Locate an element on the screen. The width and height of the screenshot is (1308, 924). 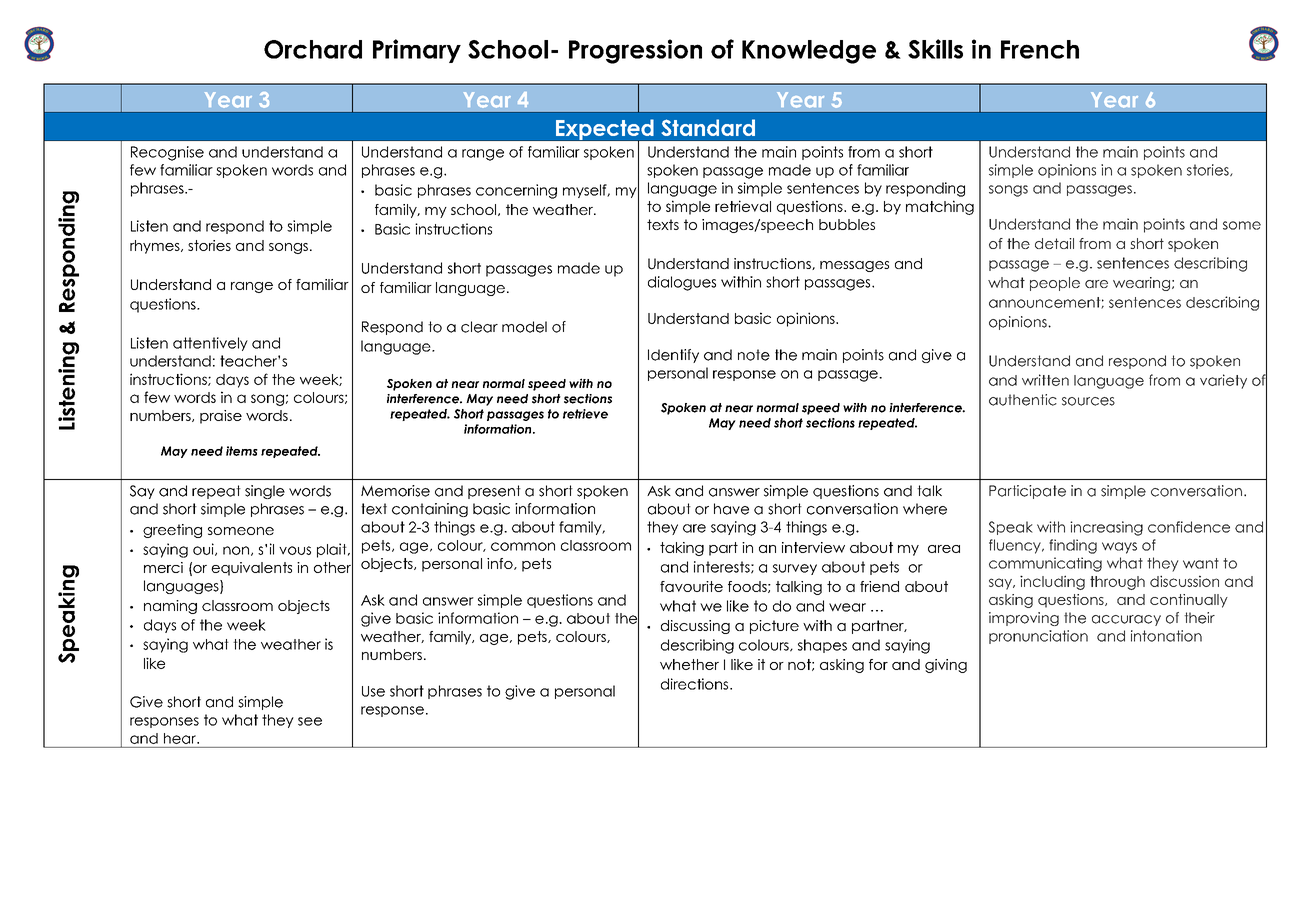
Knowledge is located at coordinates (809, 52).
